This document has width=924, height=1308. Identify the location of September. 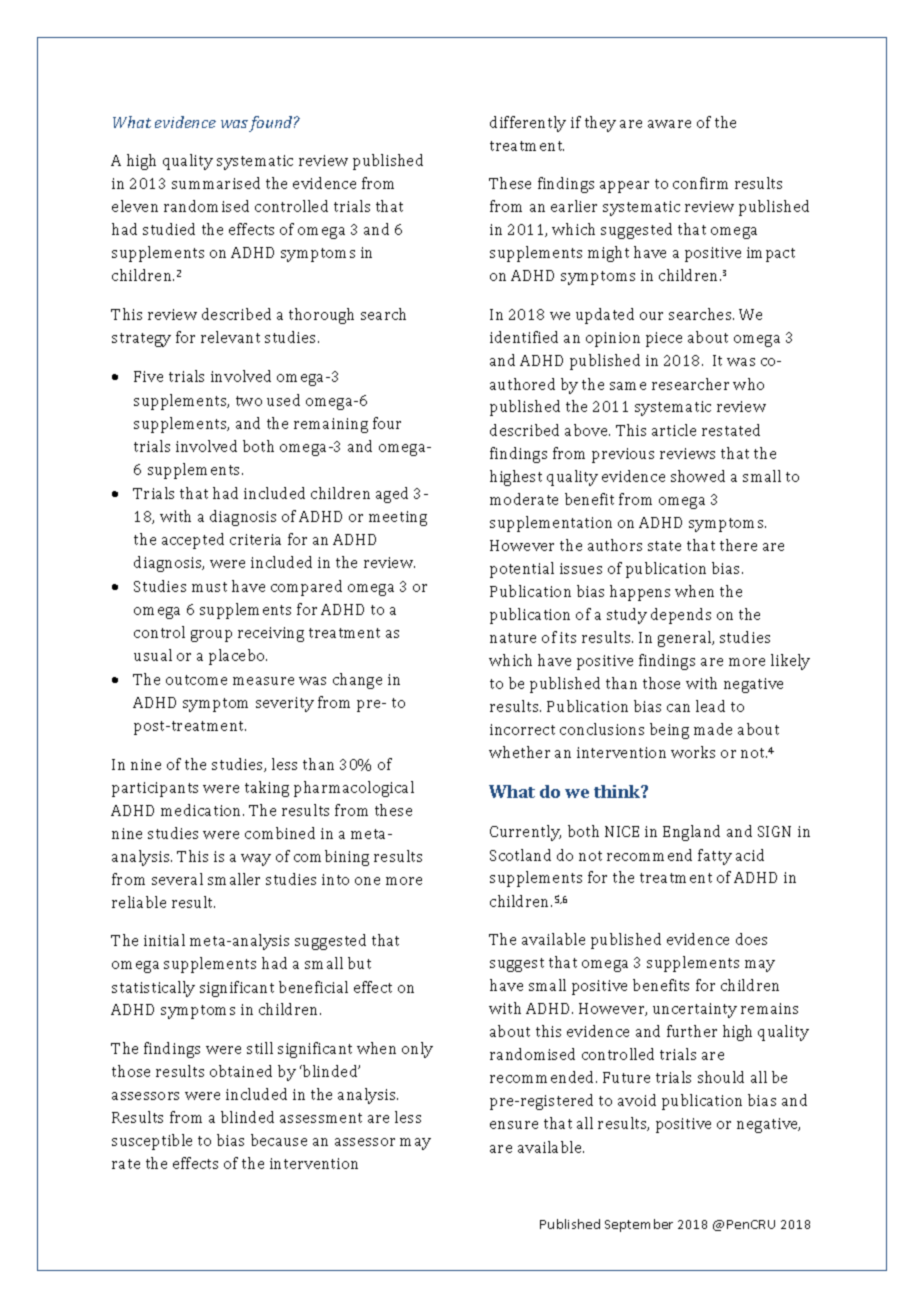
(639, 1225).
